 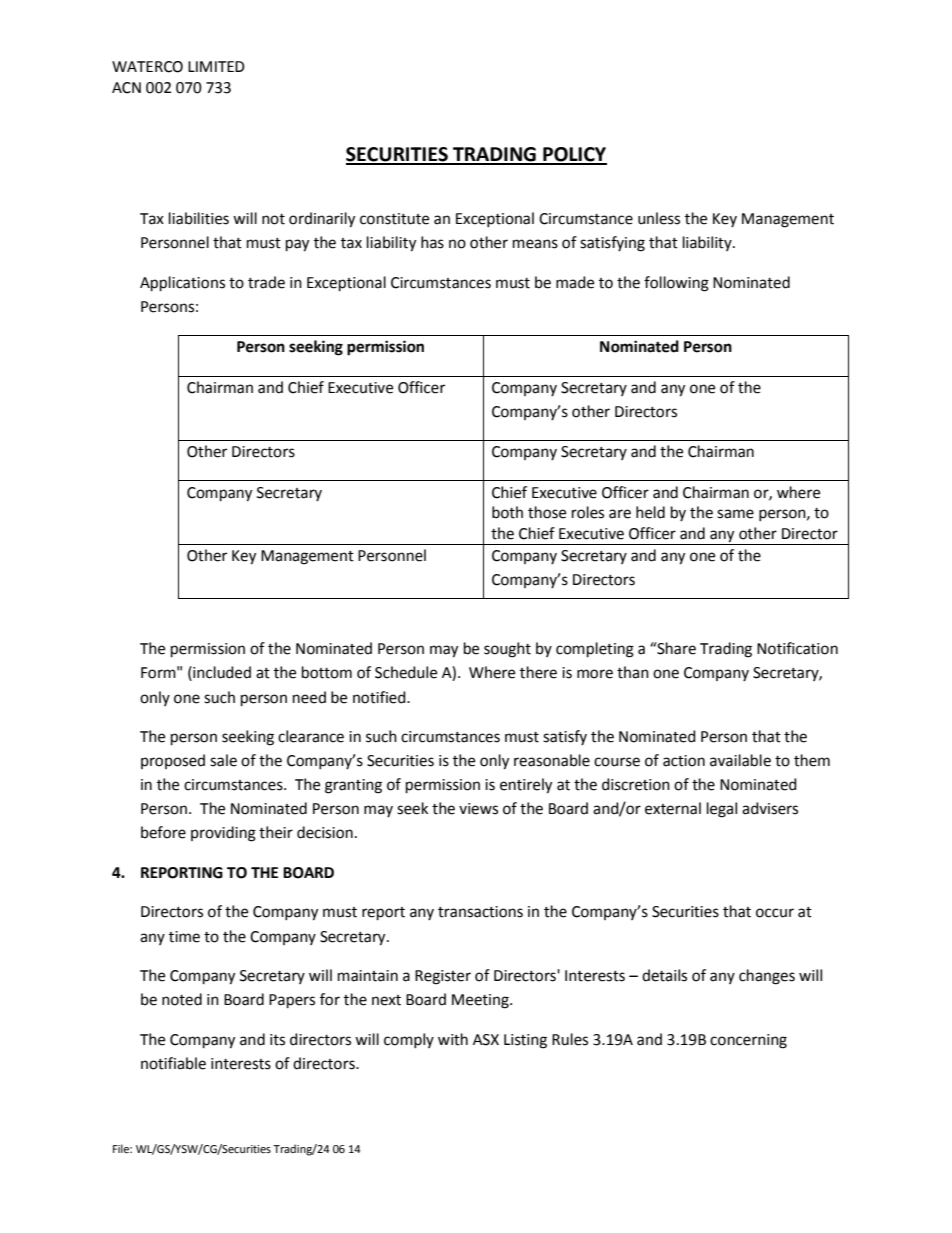 What do you see at coordinates (748, 1041) in the screenshot?
I see `concerning` at bounding box center [748, 1041].
